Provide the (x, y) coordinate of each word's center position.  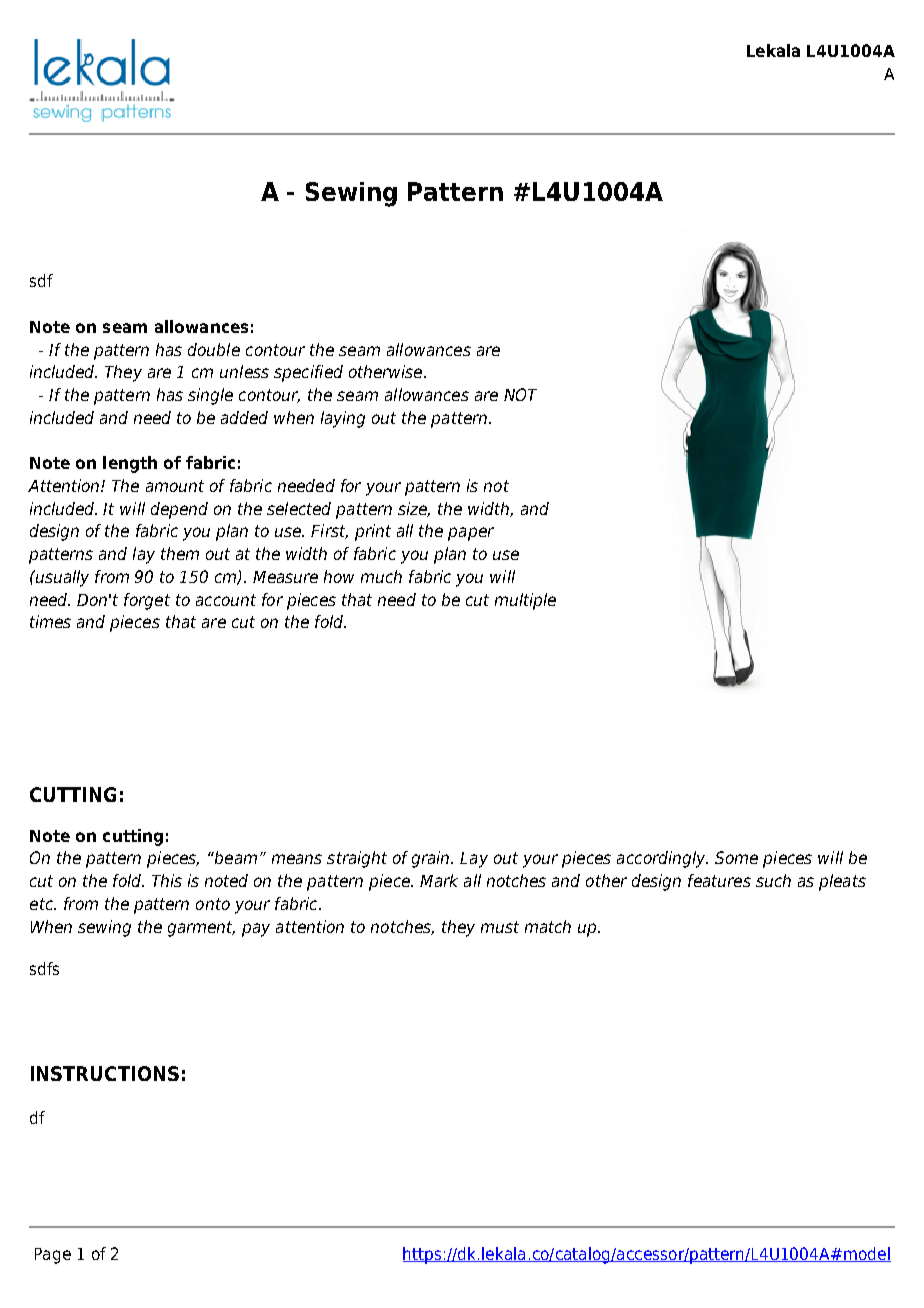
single (210, 396)
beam (235, 857)
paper (471, 534)
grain (432, 859)
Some (736, 857)
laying (343, 419)
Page (53, 1256)
